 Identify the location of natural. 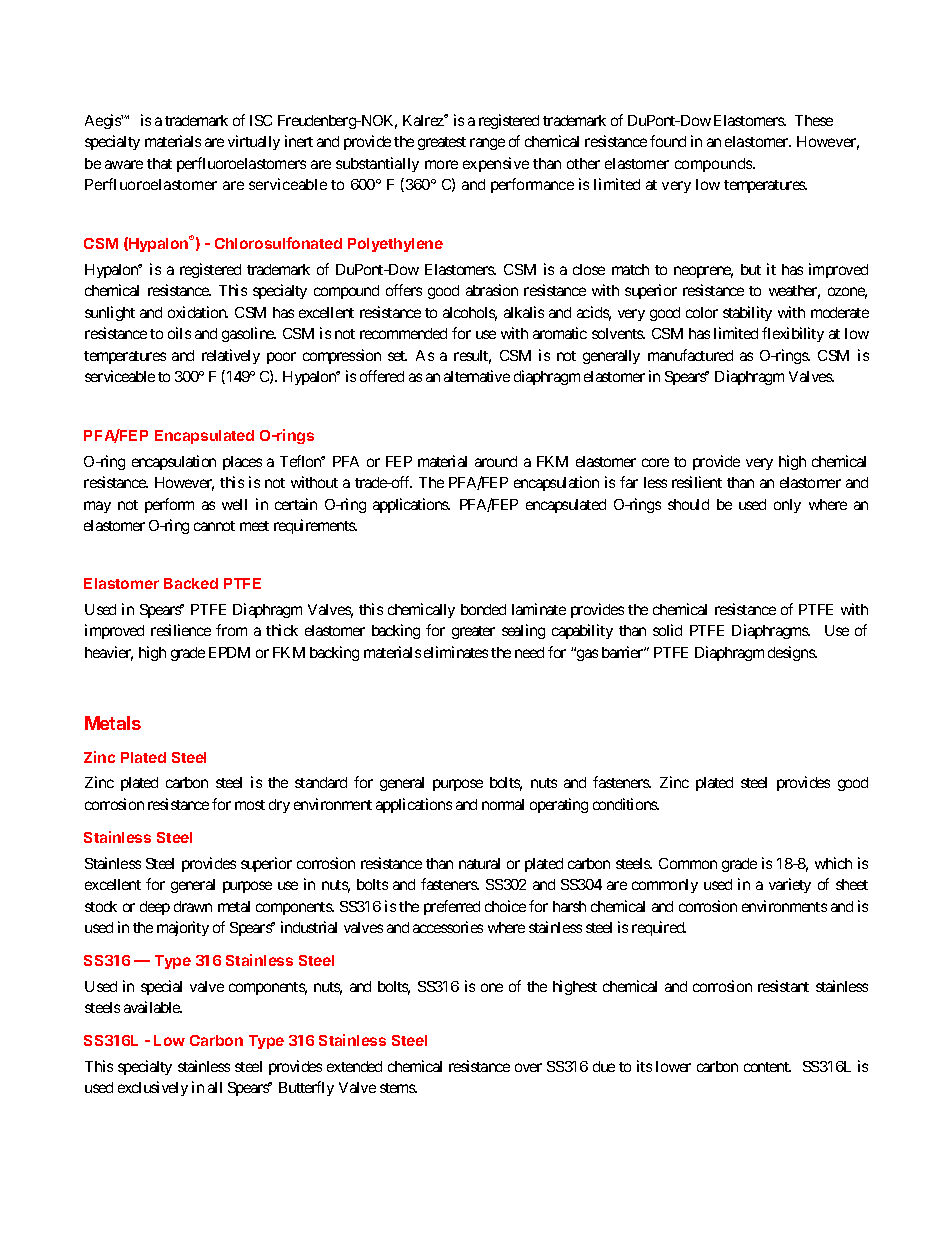
(479, 863).
